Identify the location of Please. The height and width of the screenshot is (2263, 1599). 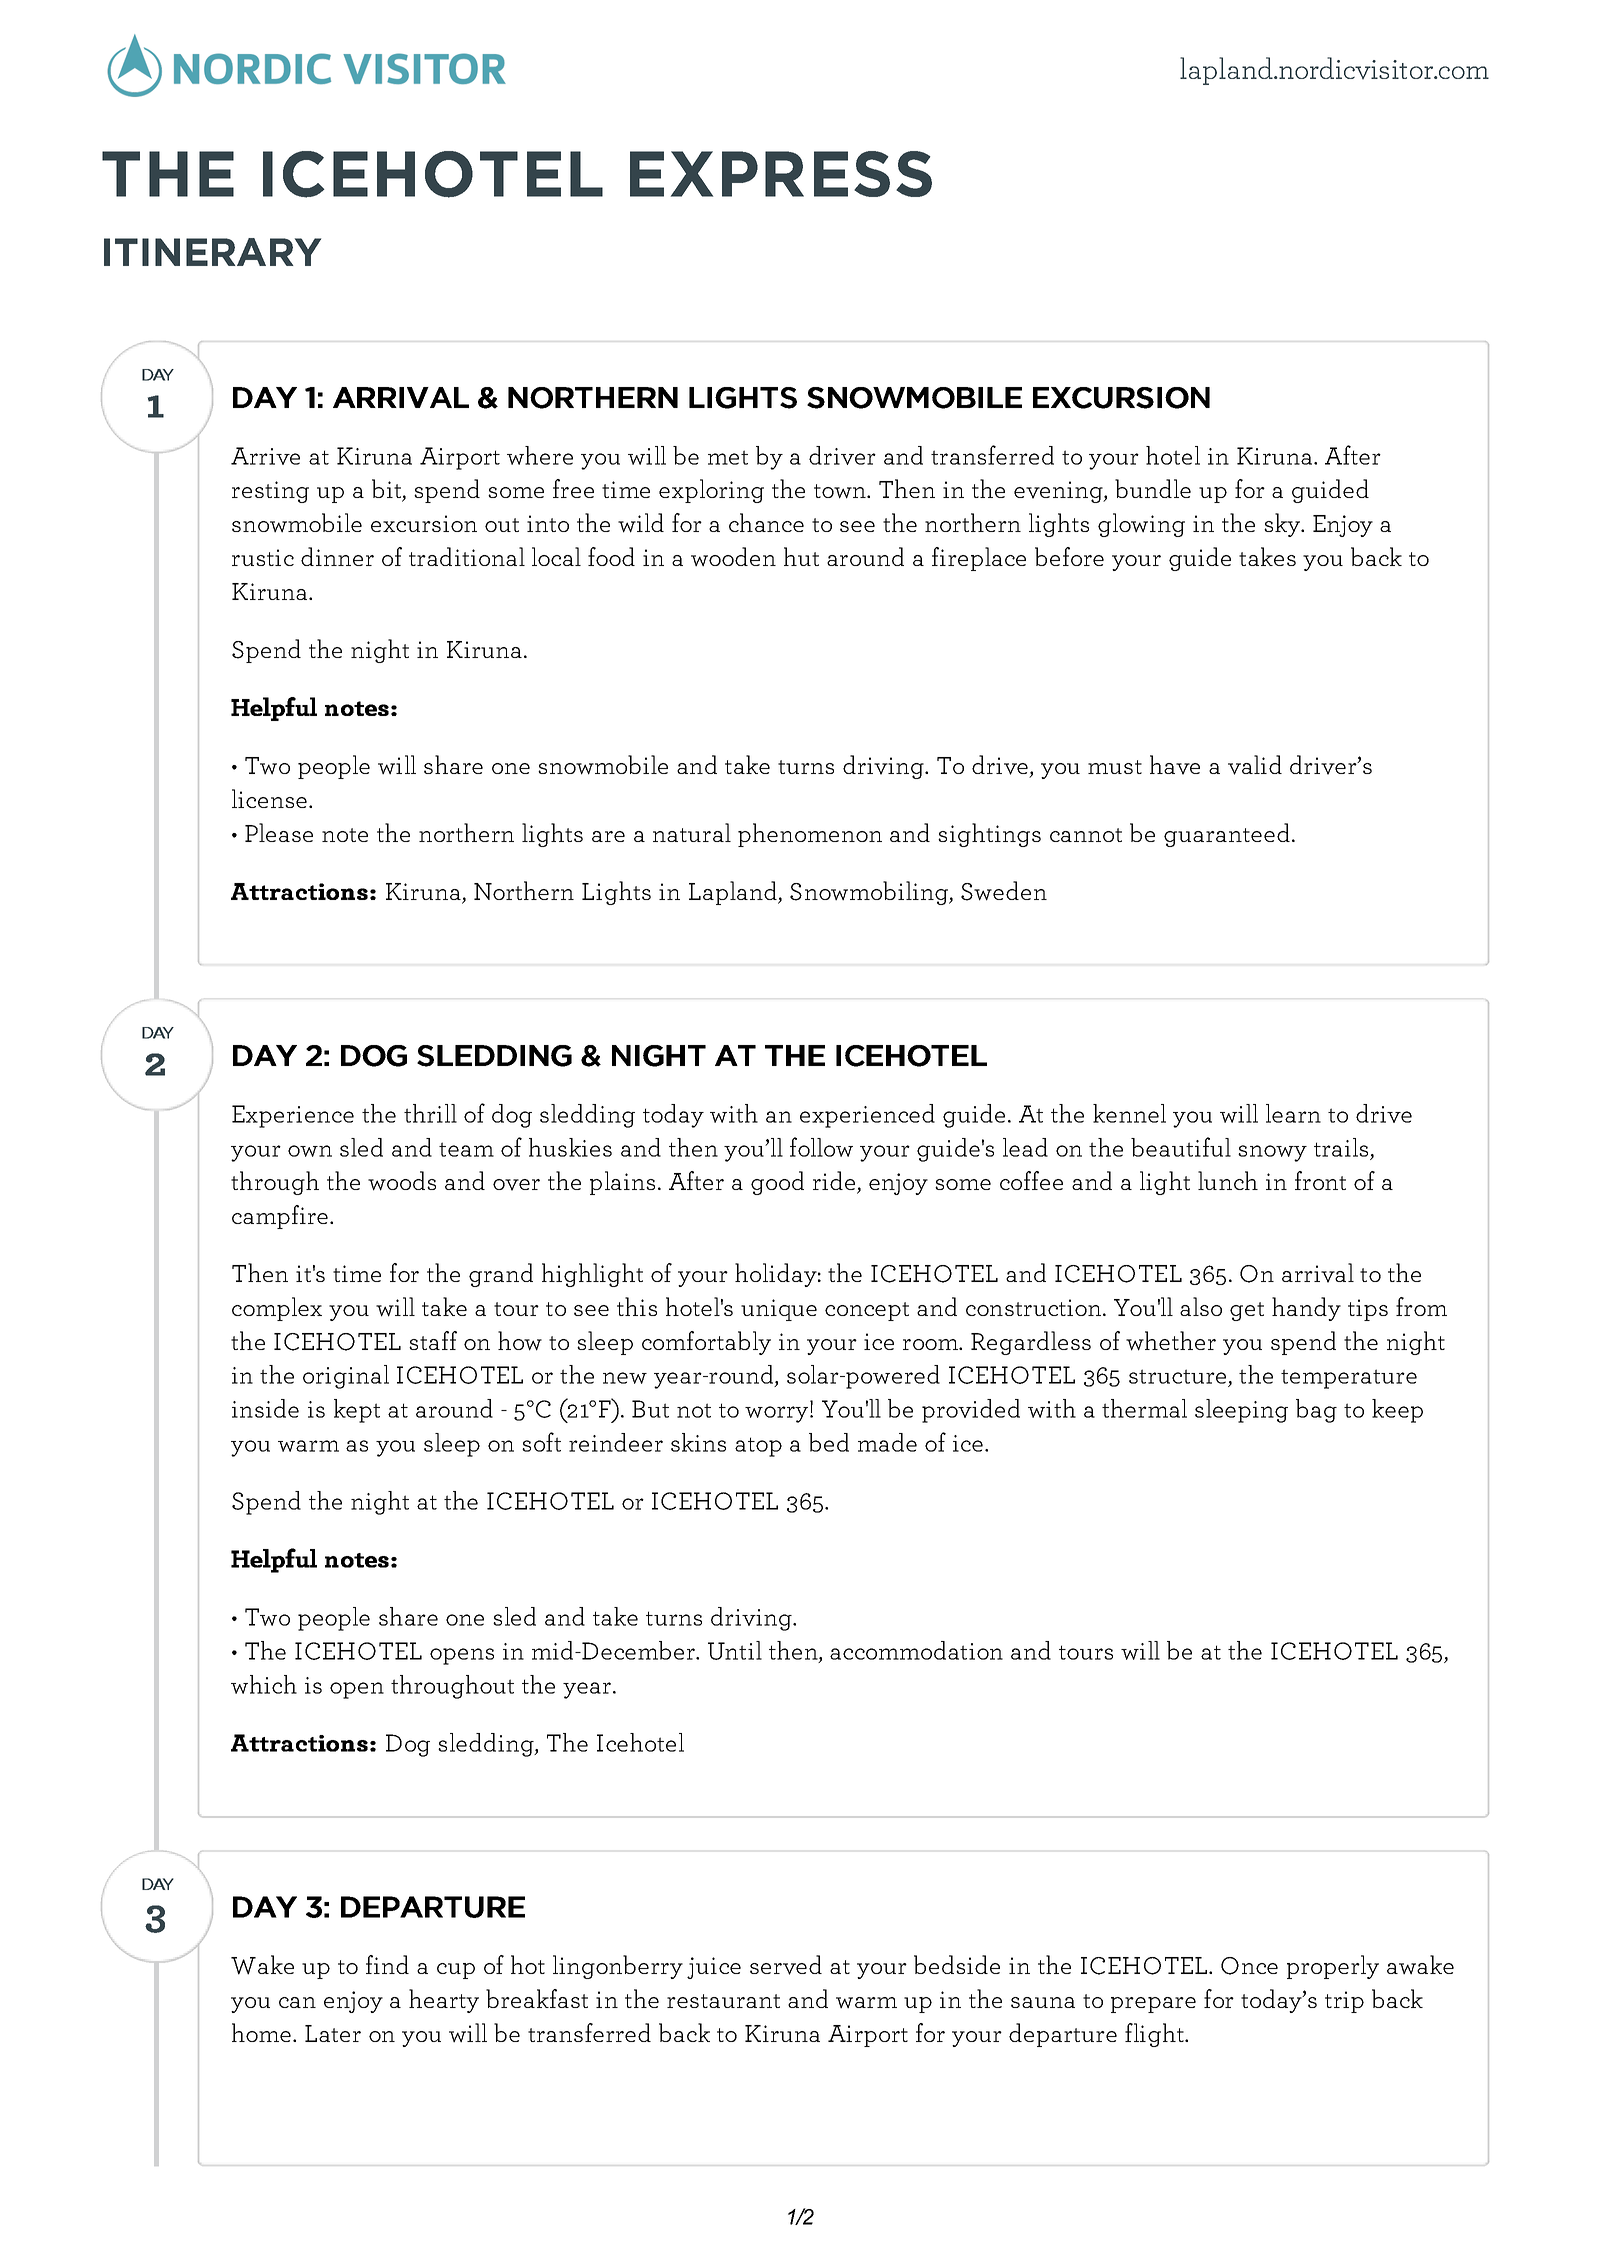
(279, 832).
